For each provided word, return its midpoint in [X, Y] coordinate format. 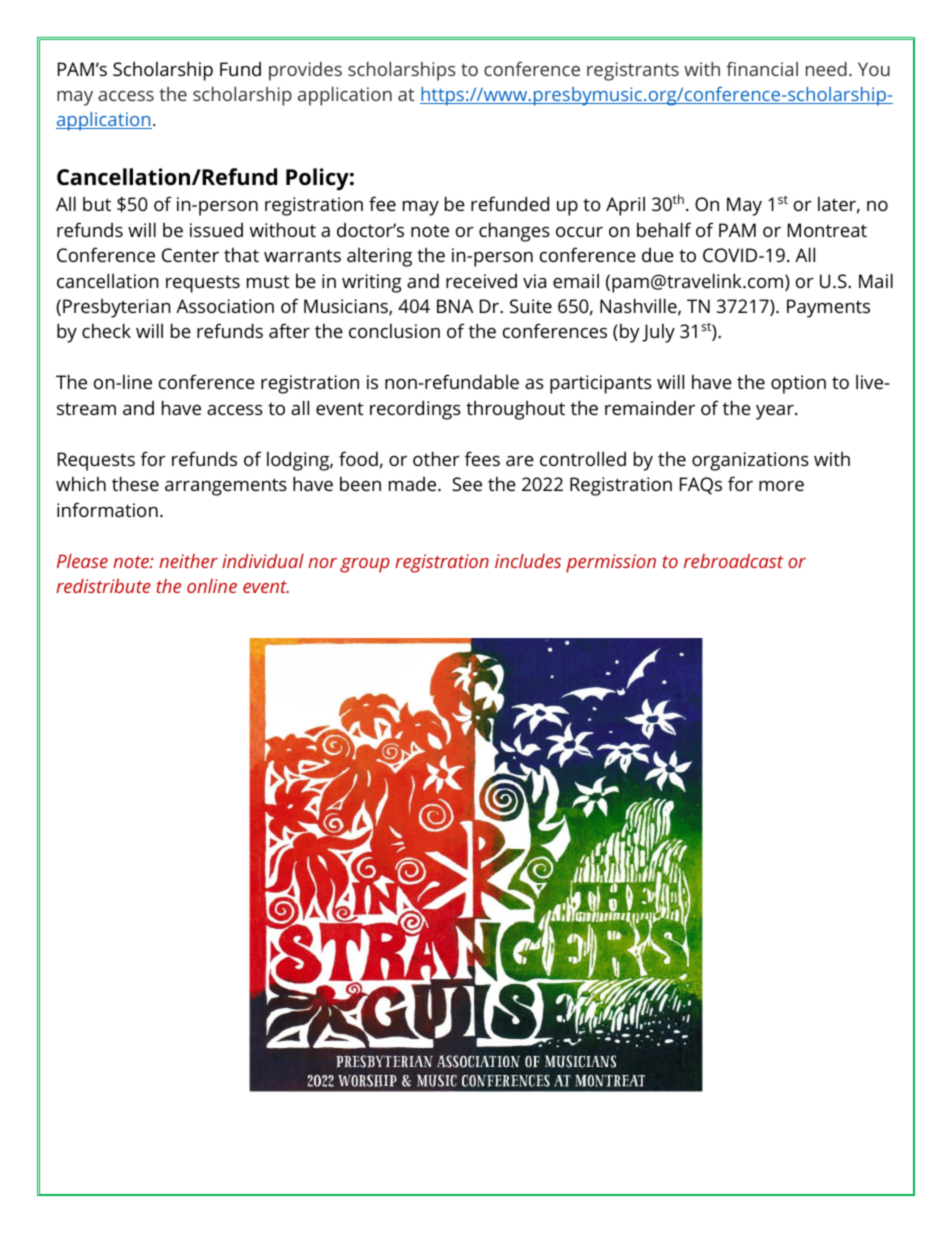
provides [305, 71]
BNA [455, 306]
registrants [633, 71]
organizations [750, 461]
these [135, 483]
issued [216, 230]
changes [514, 232]
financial [762, 68]
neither [188, 561]
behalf [664, 229]
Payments [828, 308]
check [106, 330]
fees [482, 458]
